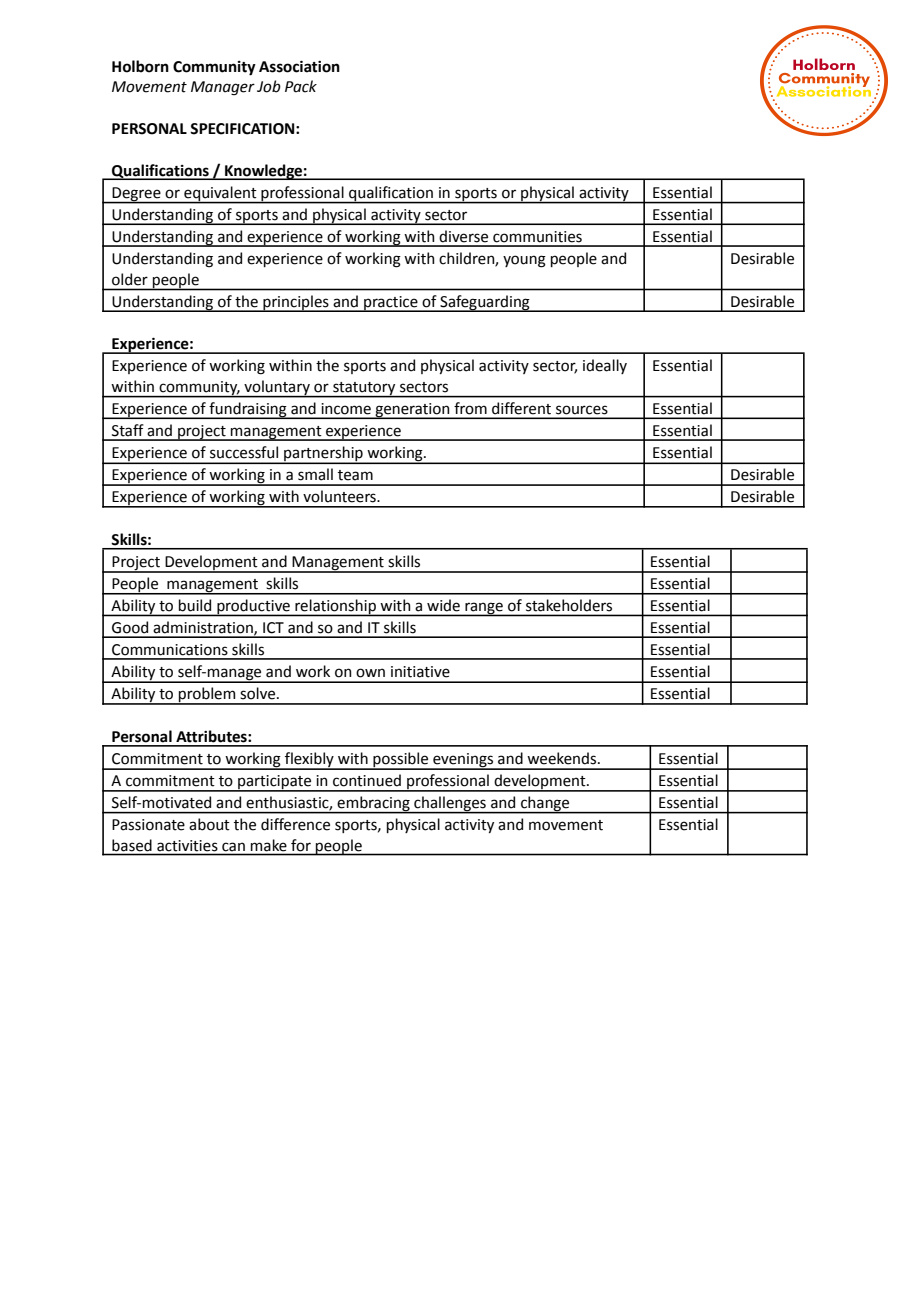  I want to click on wide, so click(443, 605).
